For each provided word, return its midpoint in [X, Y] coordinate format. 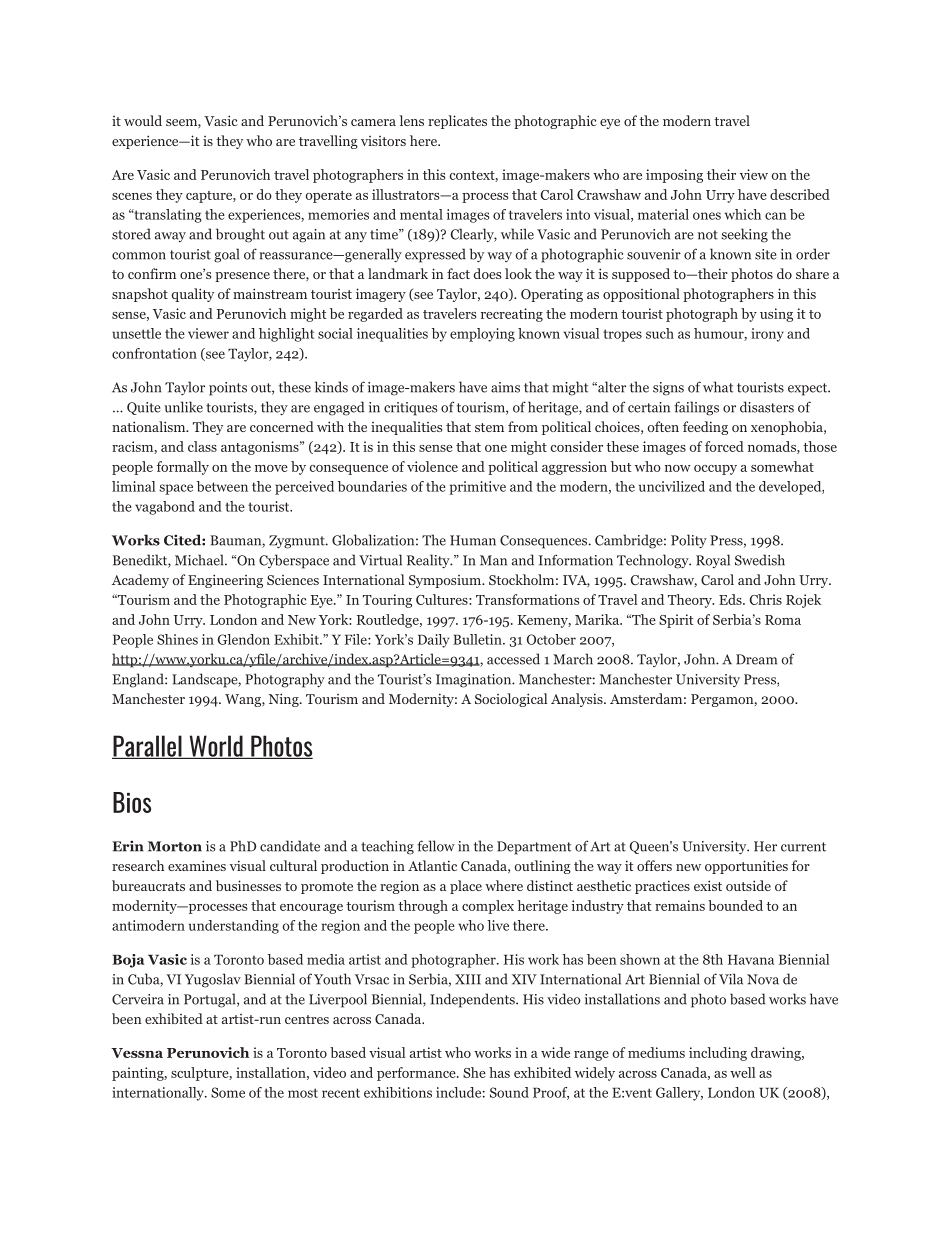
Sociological [511, 700]
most [303, 1093]
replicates [457, 122]
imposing [674, 176]
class [202, 446]
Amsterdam [646, 698]
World [216, 747]
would [143, 120]
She [474, 1072]
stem [489, 427]
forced [724, 446]
